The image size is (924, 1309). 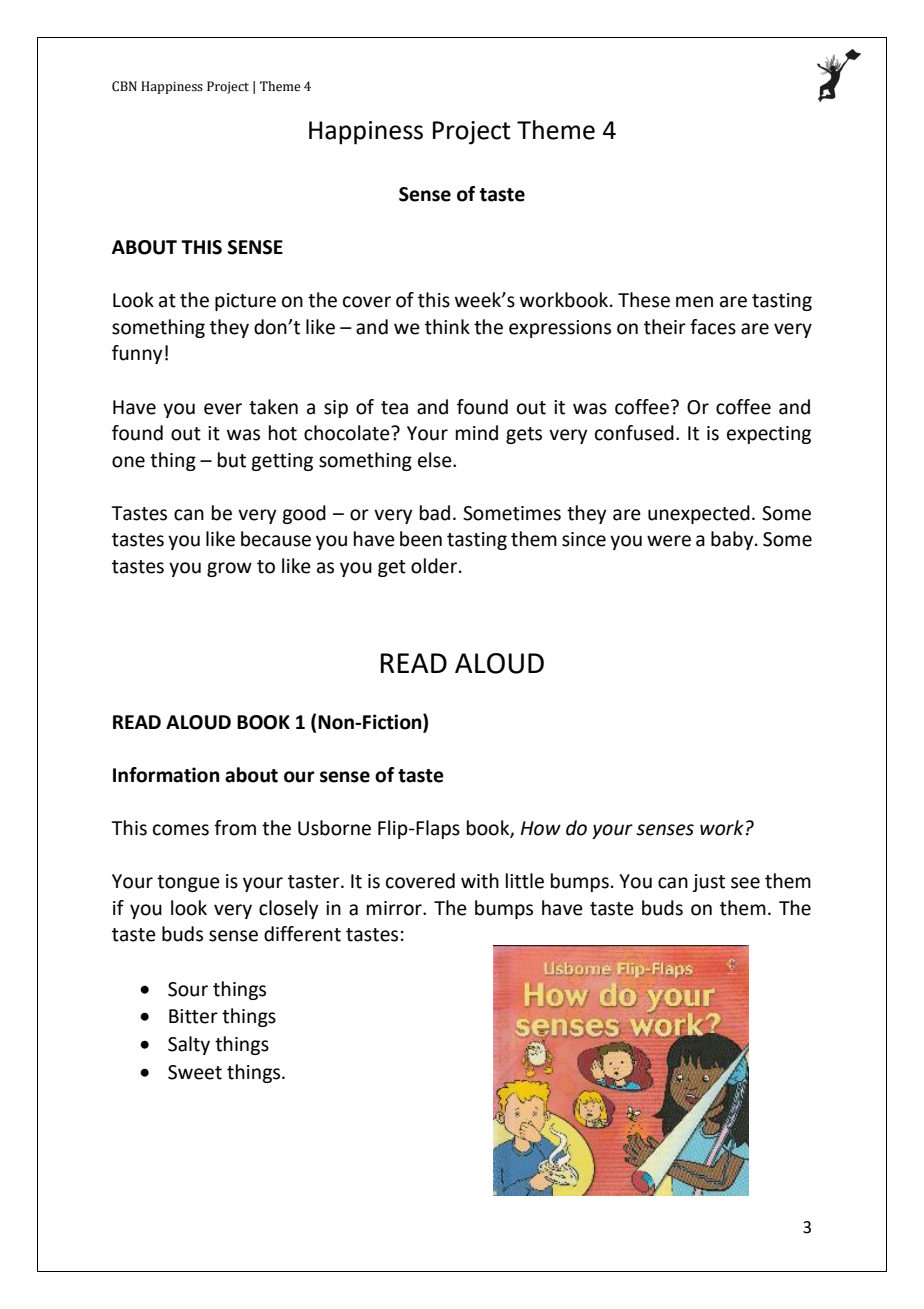 I want to click on different, so click(x=302, y=934).
